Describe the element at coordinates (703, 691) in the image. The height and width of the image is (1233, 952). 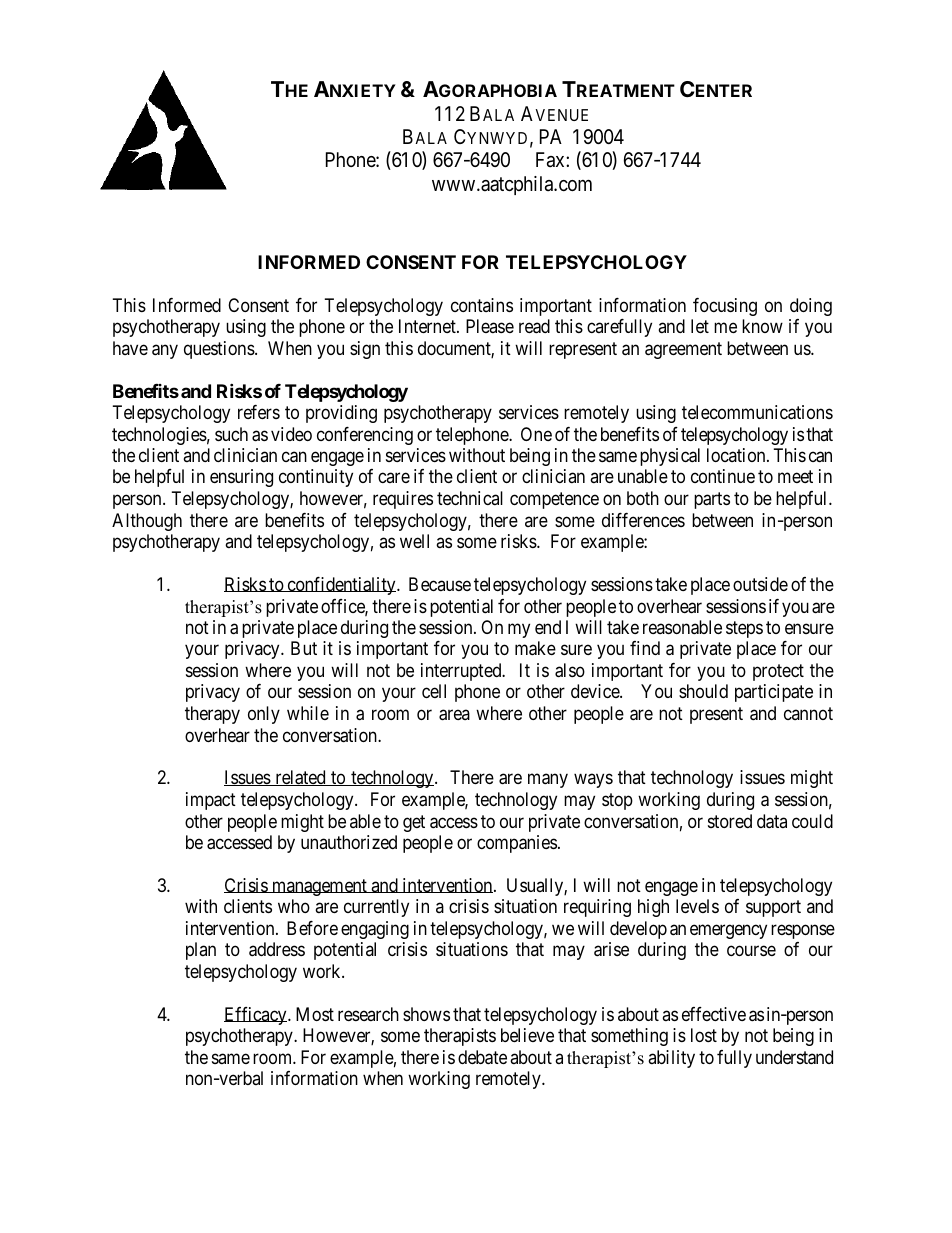
I see `should` at that location.
